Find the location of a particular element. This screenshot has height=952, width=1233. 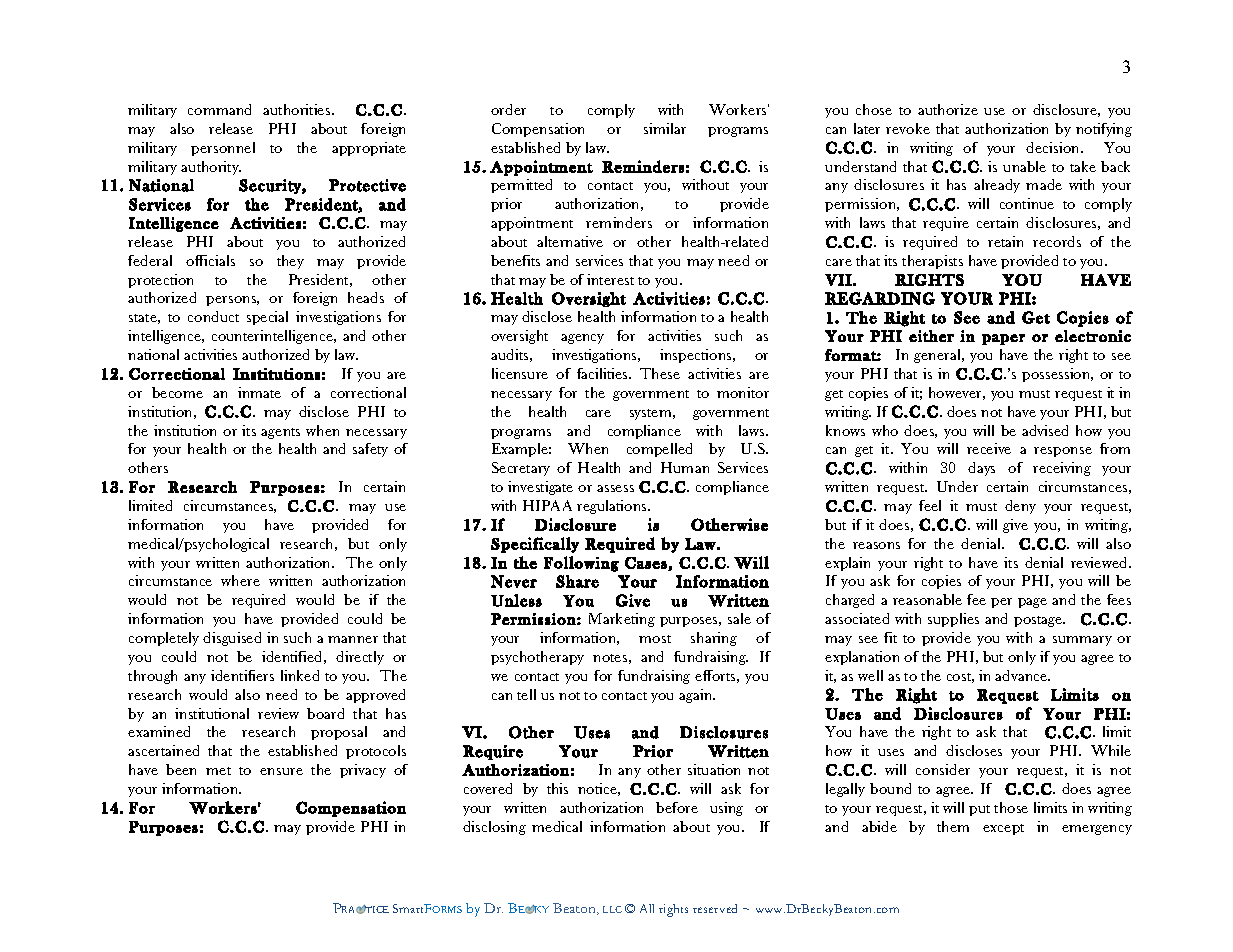

disguised is located at coordinates (232, 639).
